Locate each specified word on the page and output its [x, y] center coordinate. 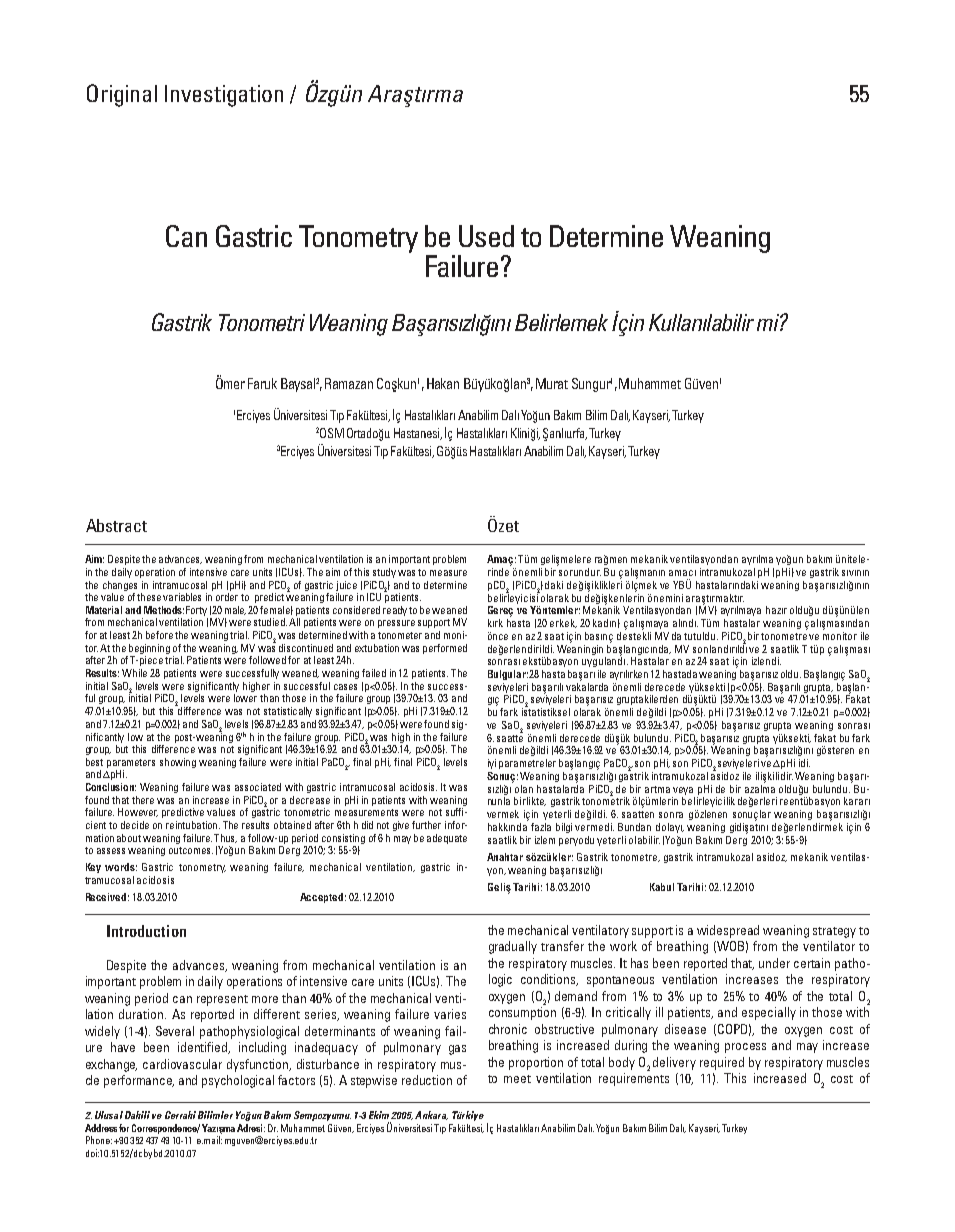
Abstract [116, 525]
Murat [552, 383]
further [426, 825]
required [722, 1063]
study [384, 573]
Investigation [224, 96]
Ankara [431, 1115]
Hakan [443, 383]
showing [178, 763]
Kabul [662, 887]
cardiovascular [182, 1064]
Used [486, 236]
